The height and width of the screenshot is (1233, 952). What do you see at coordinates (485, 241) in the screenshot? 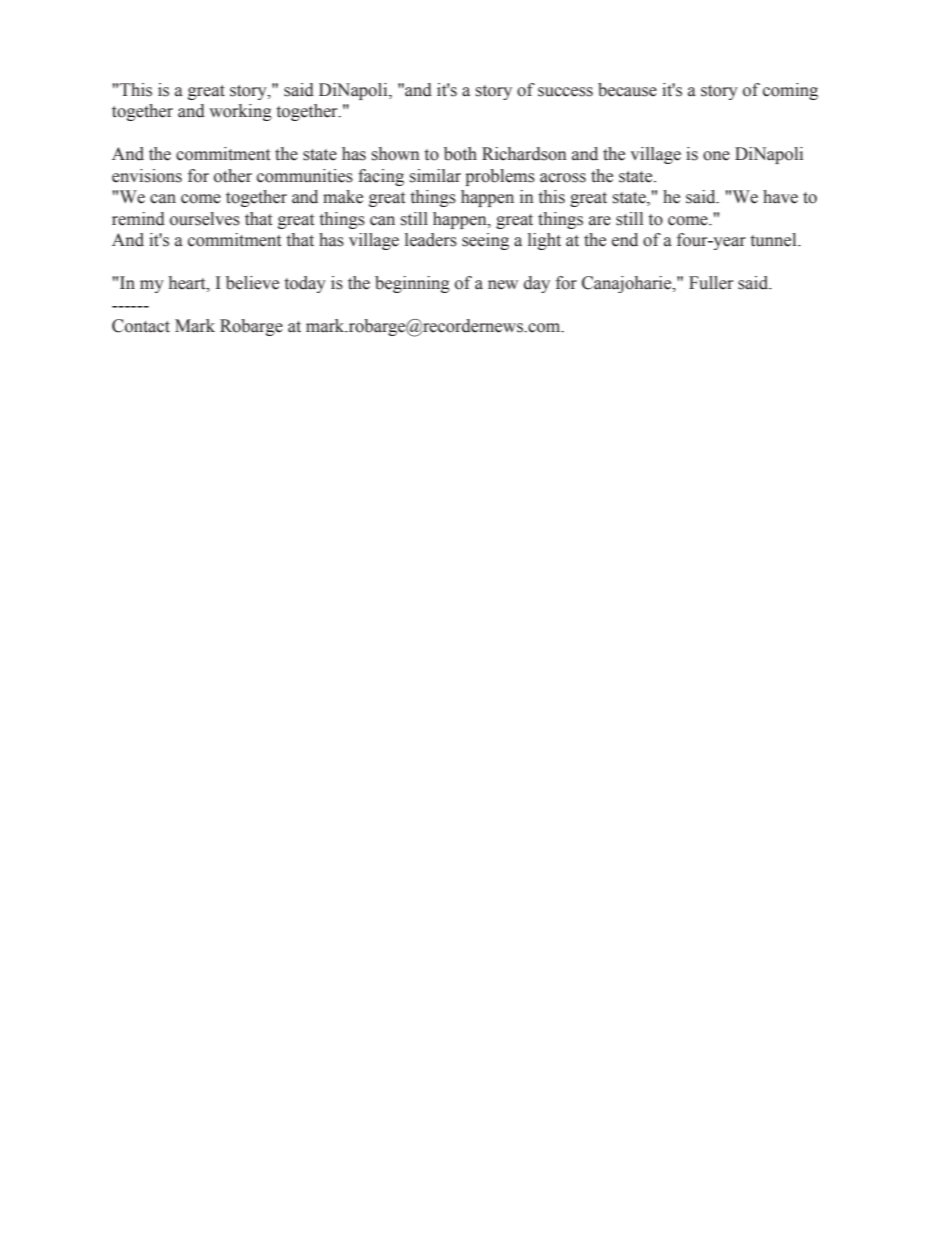
I see `seeing` at bounding box center [485, 241].
